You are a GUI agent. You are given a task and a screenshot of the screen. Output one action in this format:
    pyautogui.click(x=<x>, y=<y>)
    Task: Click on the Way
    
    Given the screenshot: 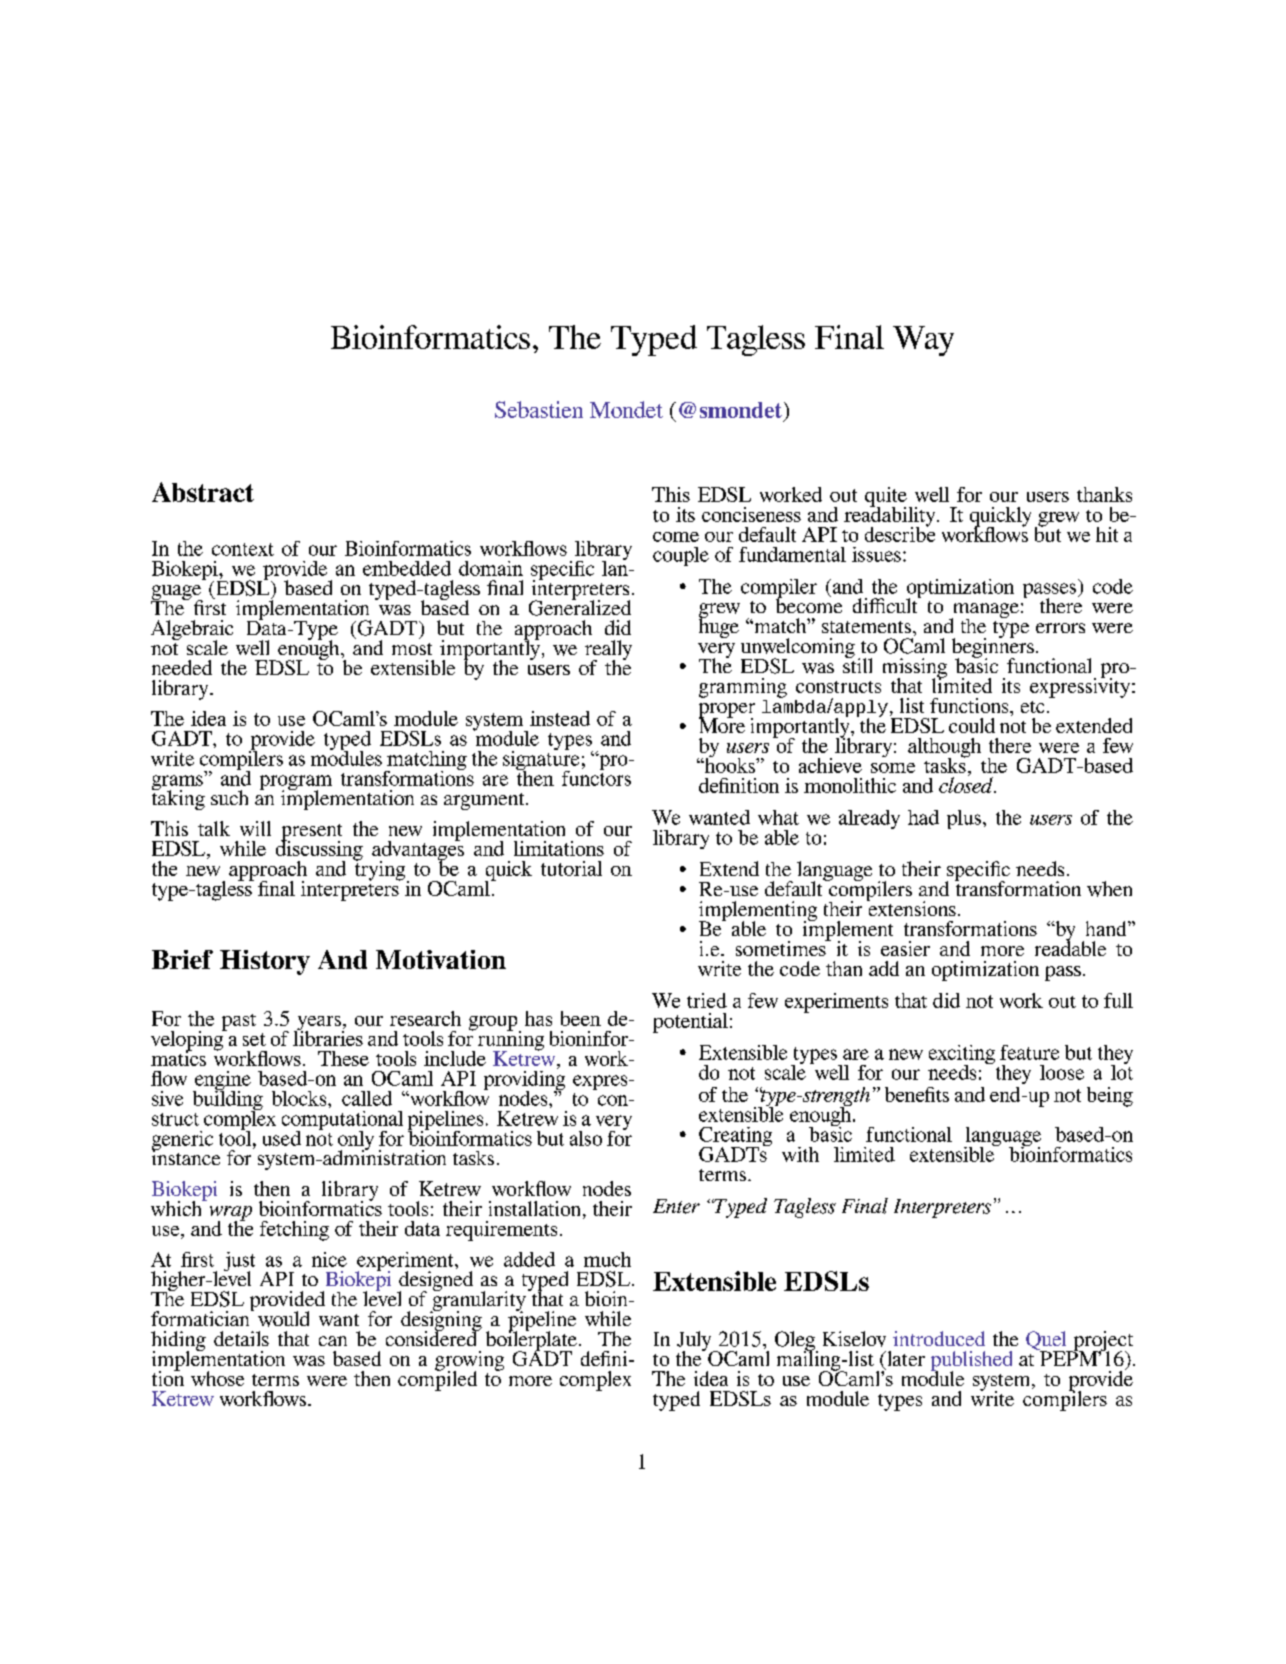 What is the action you would take?
    pyautogui.click(x=923, y=341)
